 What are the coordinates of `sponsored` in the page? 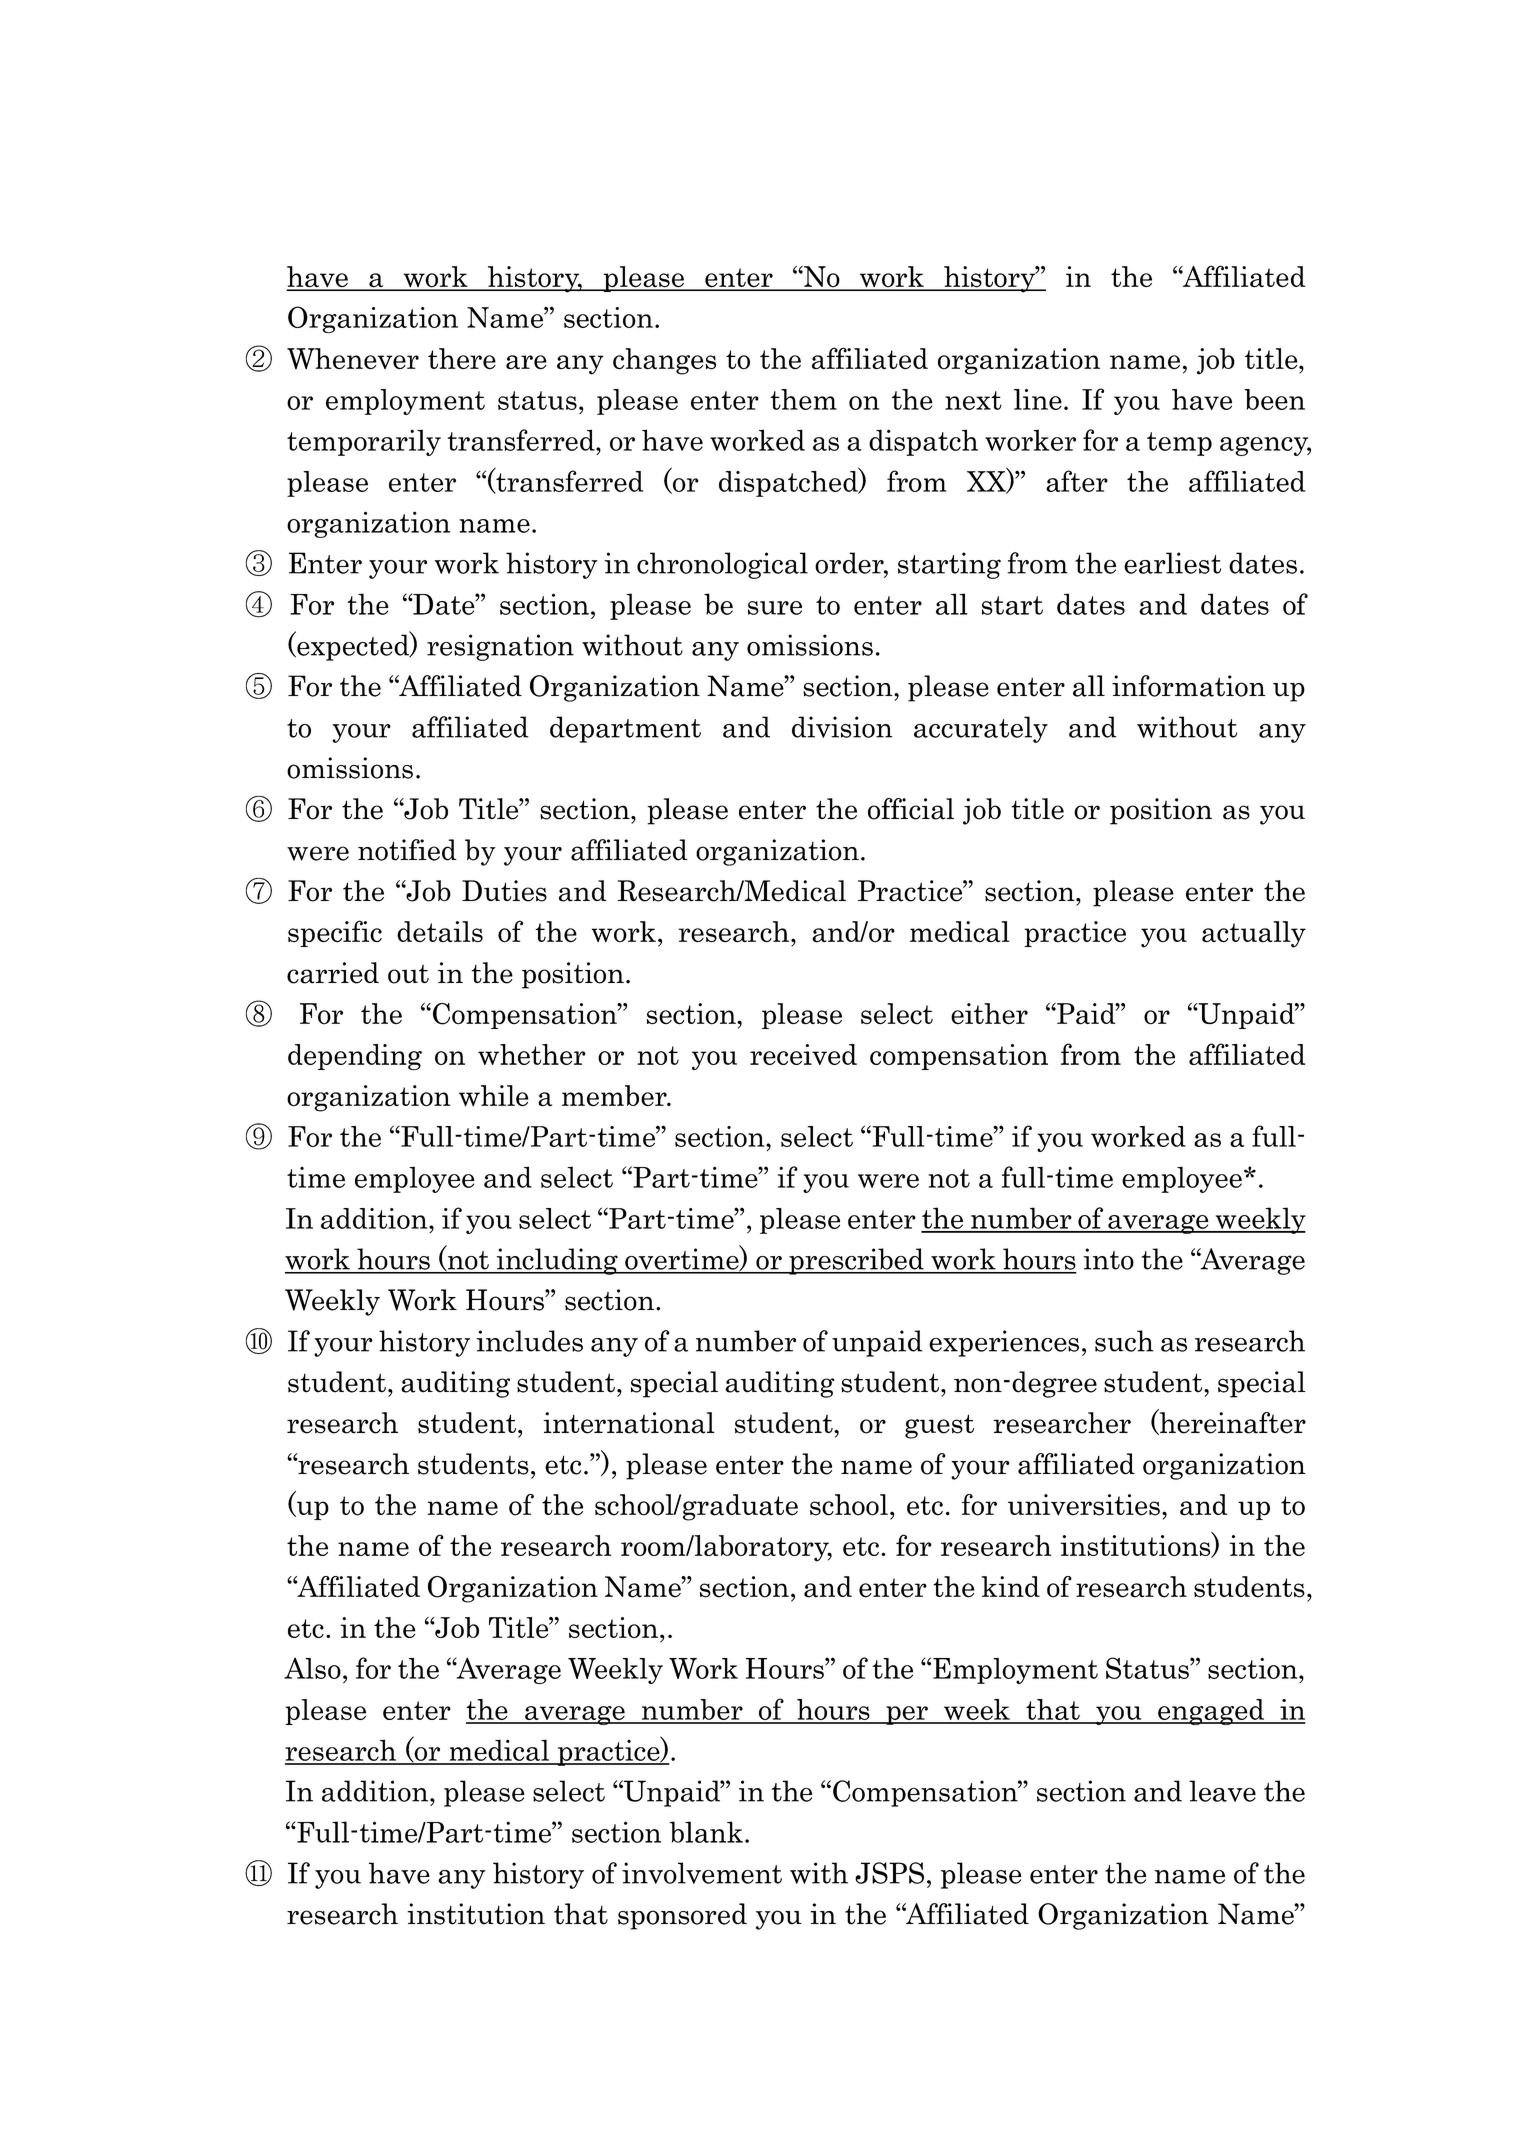 It's located at (682, 1916).
